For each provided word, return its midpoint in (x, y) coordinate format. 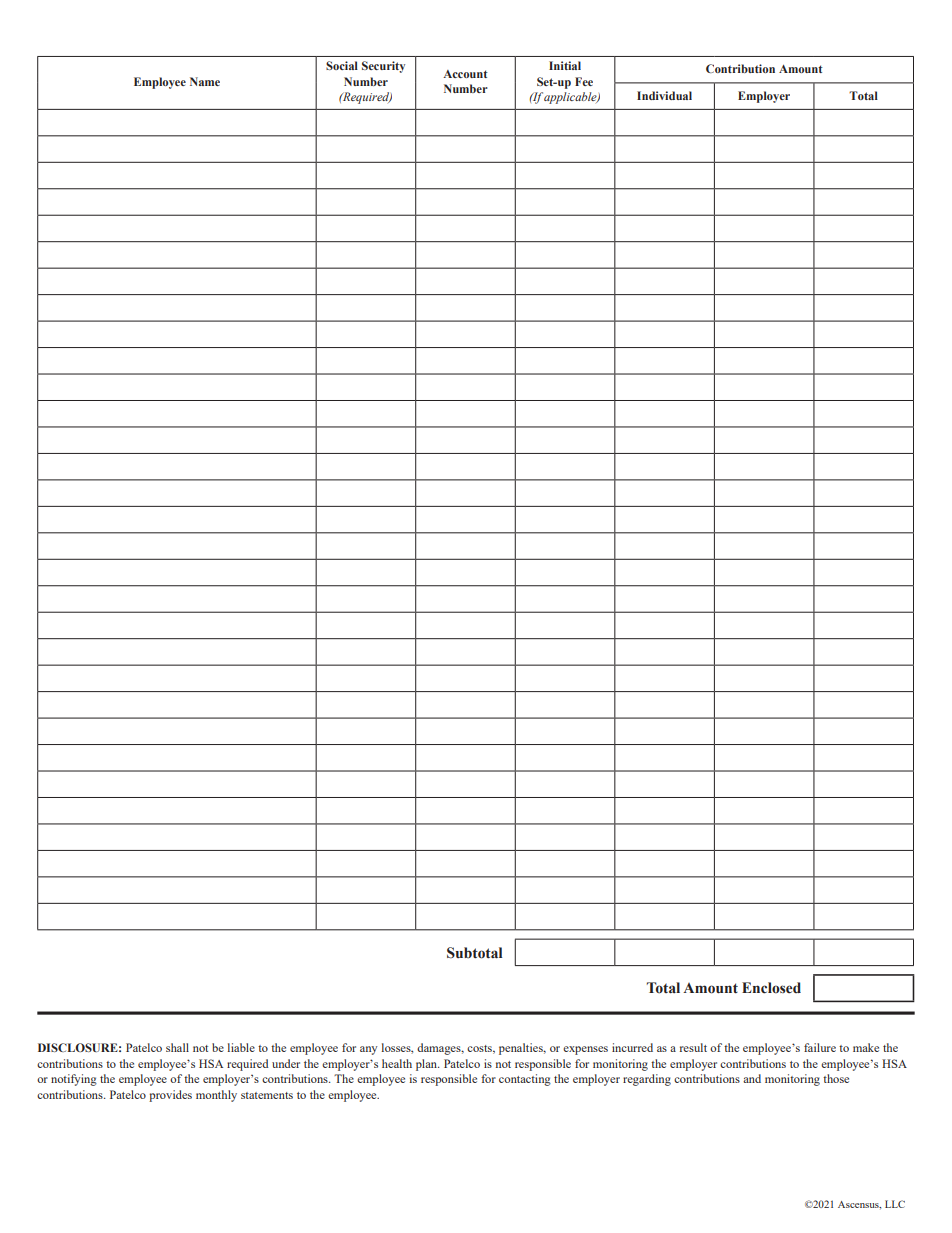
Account (465, 74)
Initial (565, 65)
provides (170, 1096)
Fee (584, 81)
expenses (585, 1050)
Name (205, 81)
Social (342, 65)
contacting (525, 1080)
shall (177, 1047)
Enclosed (771, 988)
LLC (895, 1204)
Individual (664, 95)
